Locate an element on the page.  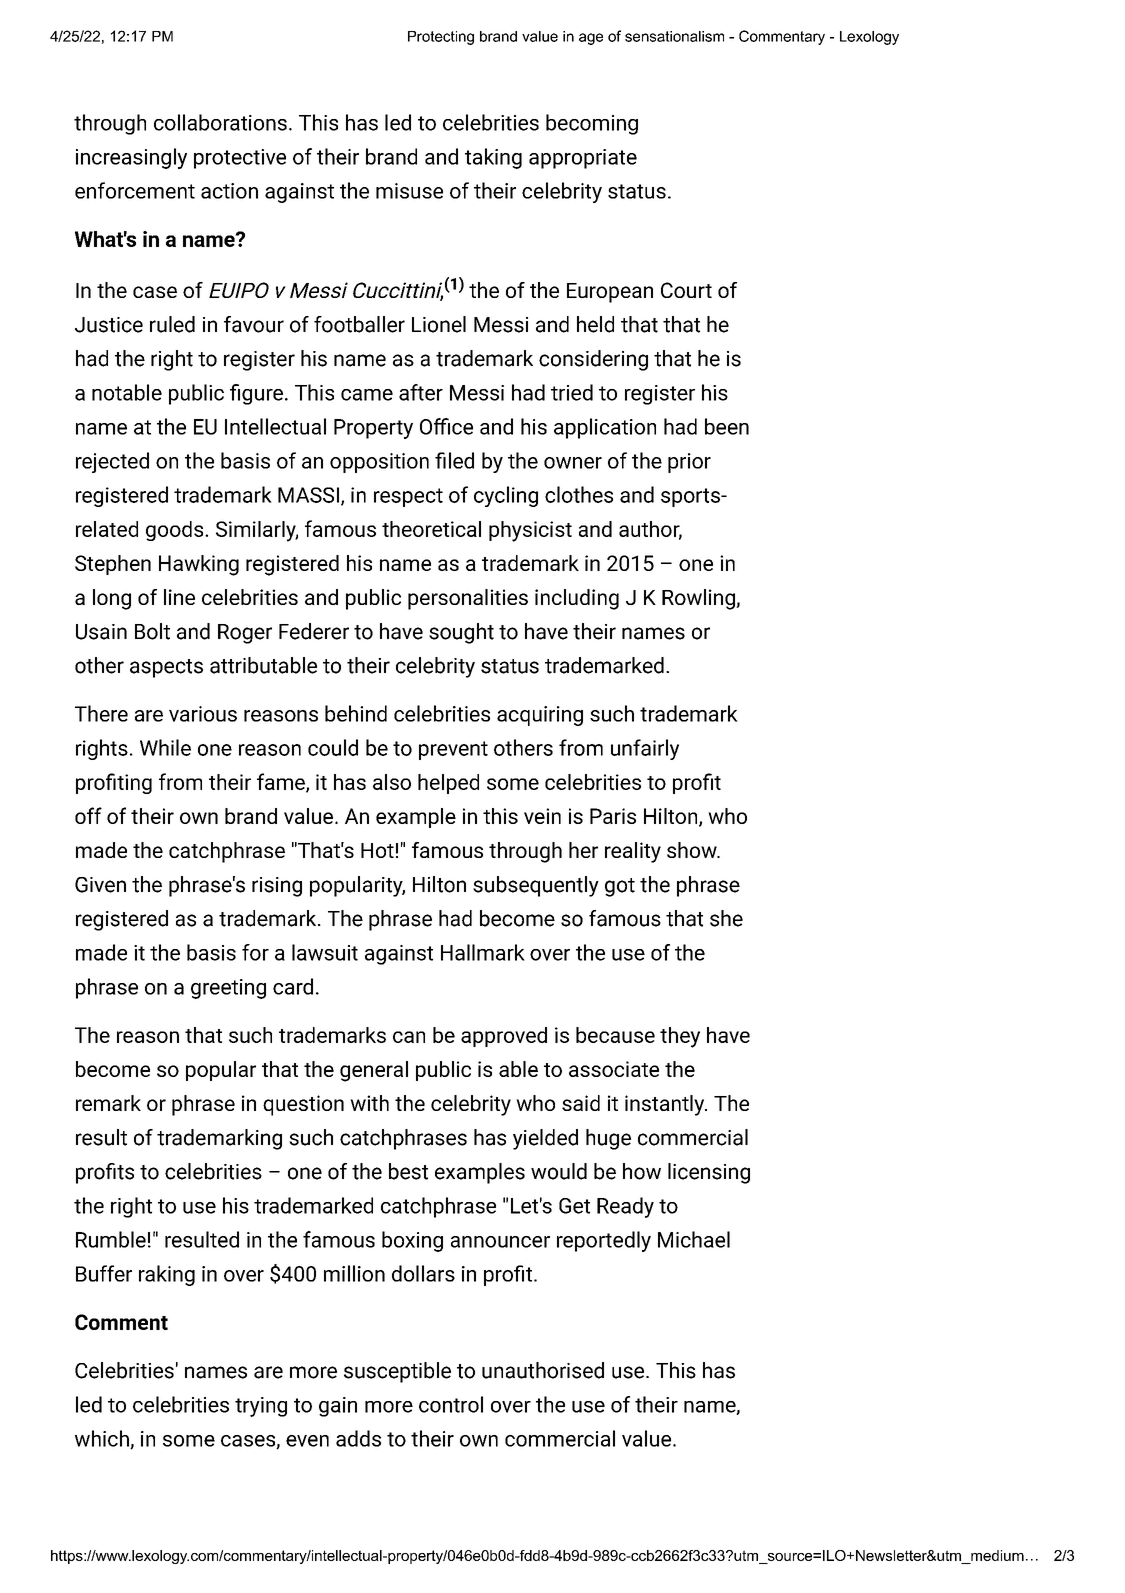
also is located at coordinates (392, 782).
